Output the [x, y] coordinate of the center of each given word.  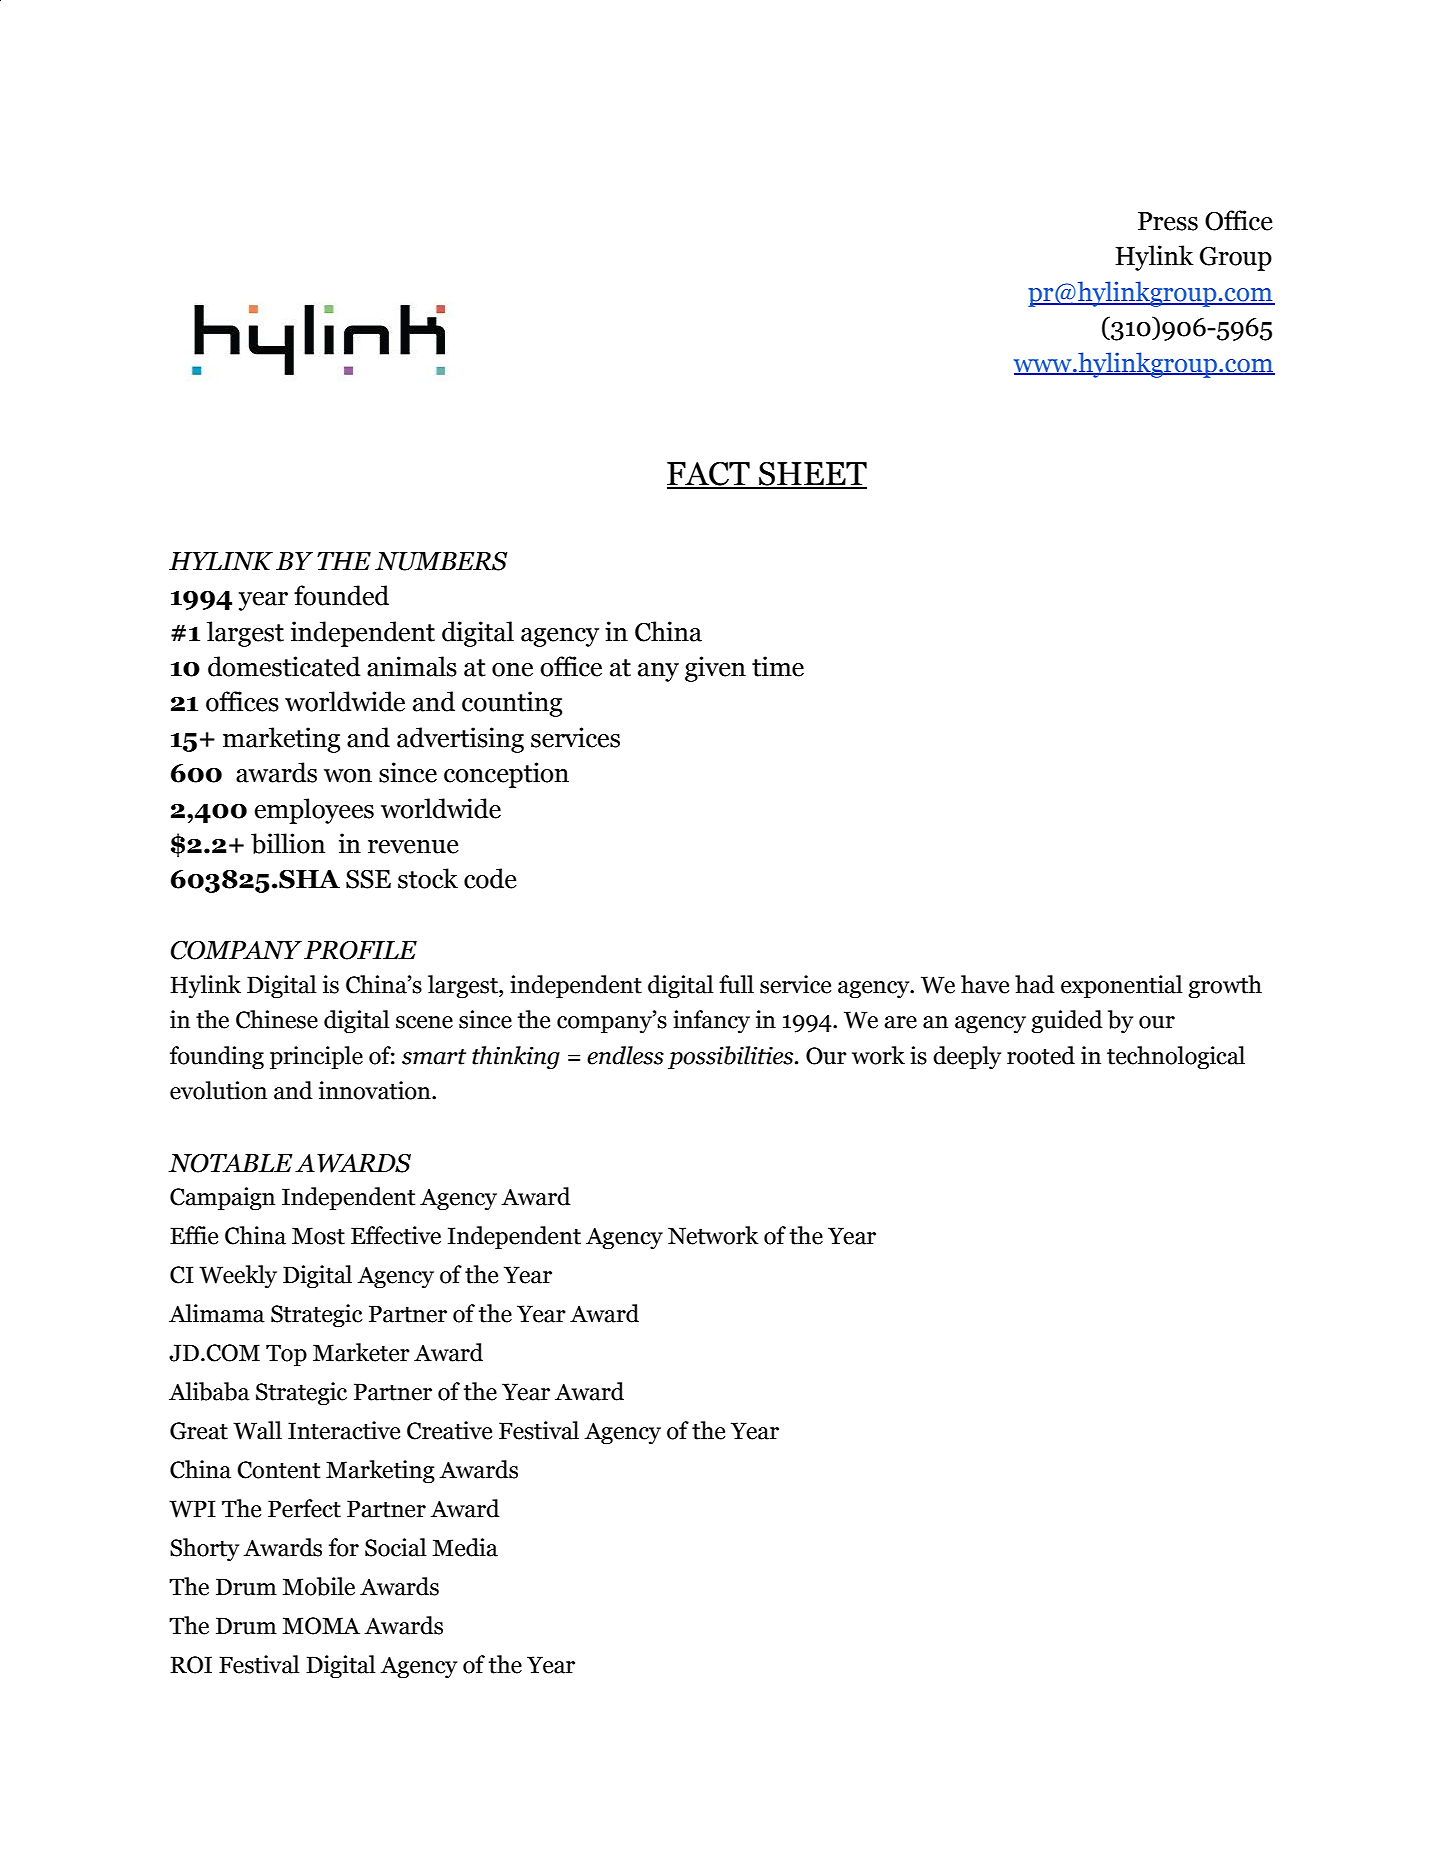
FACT [709, 474]
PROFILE [360, 950]
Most [318, 1236]
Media [465, 1547]
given [715, 669]
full [736, 984]
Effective [396, 1235]
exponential [1122, 986]
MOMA [321, 1626]
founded [341, 595]
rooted [1041, 1055]
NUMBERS [441, 561]
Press [1168, 221]
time [778, 666]
